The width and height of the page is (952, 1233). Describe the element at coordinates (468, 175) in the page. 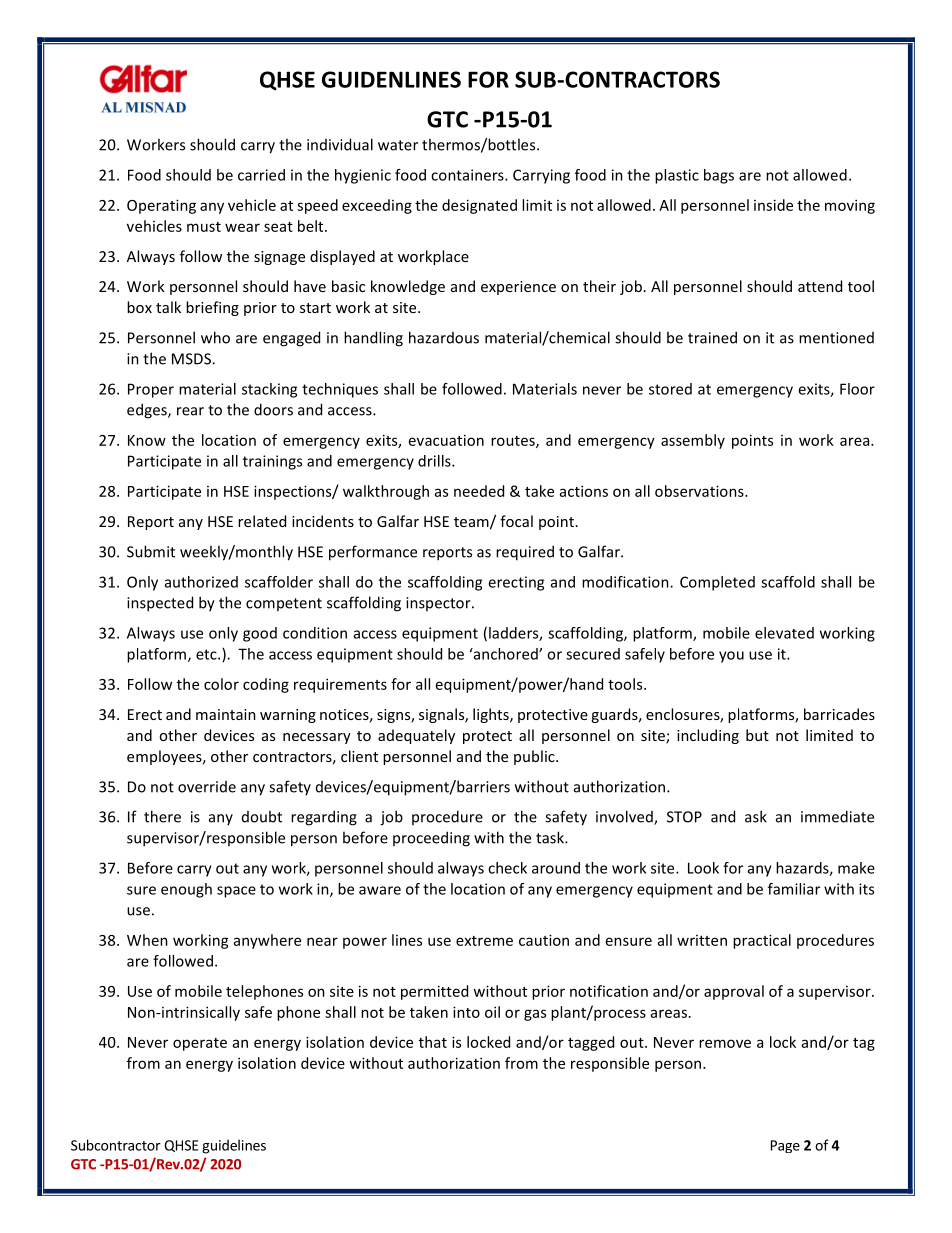

I see `containers` at that location.
